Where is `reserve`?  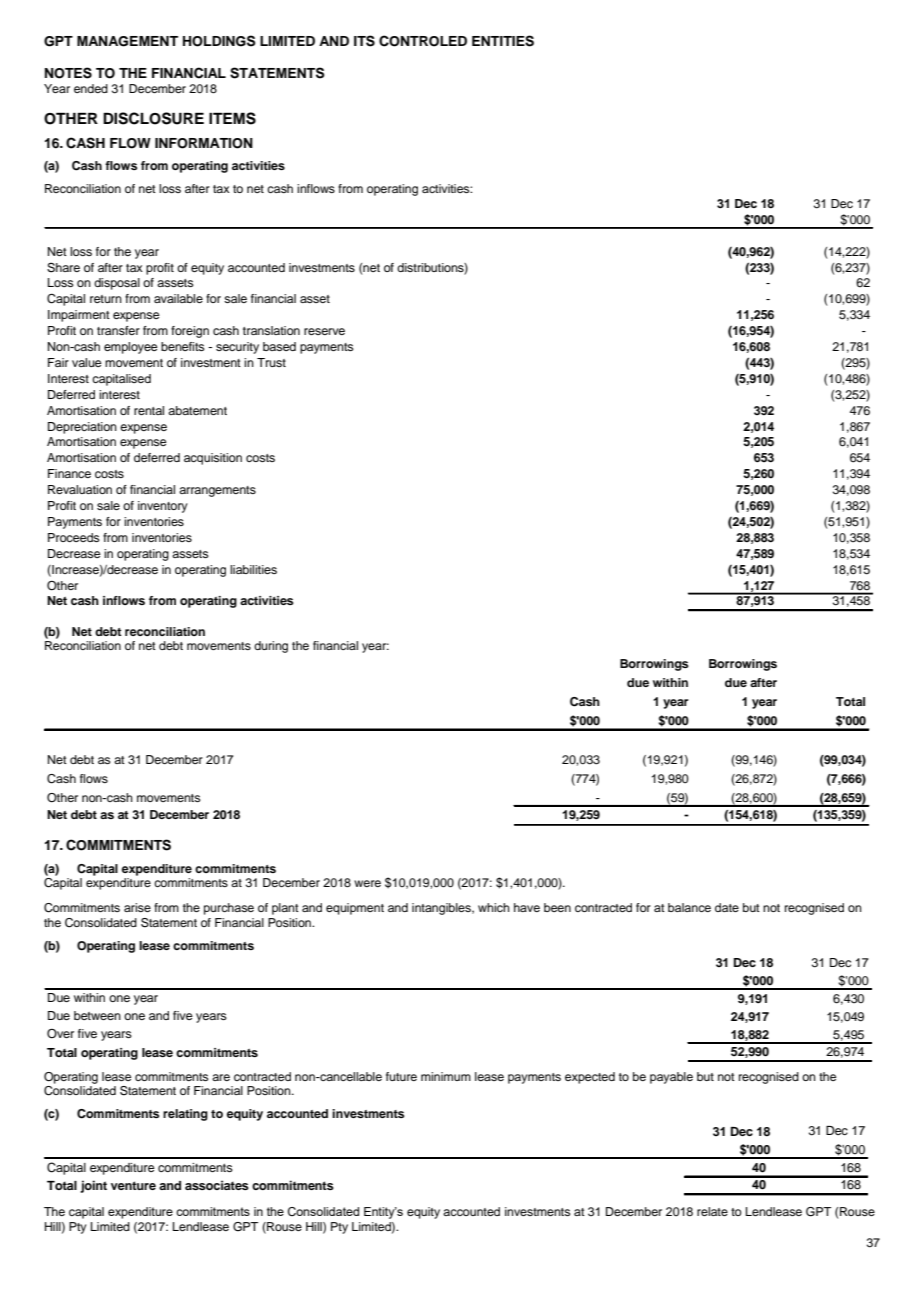
reserve is located at coordinates (324, 331).
